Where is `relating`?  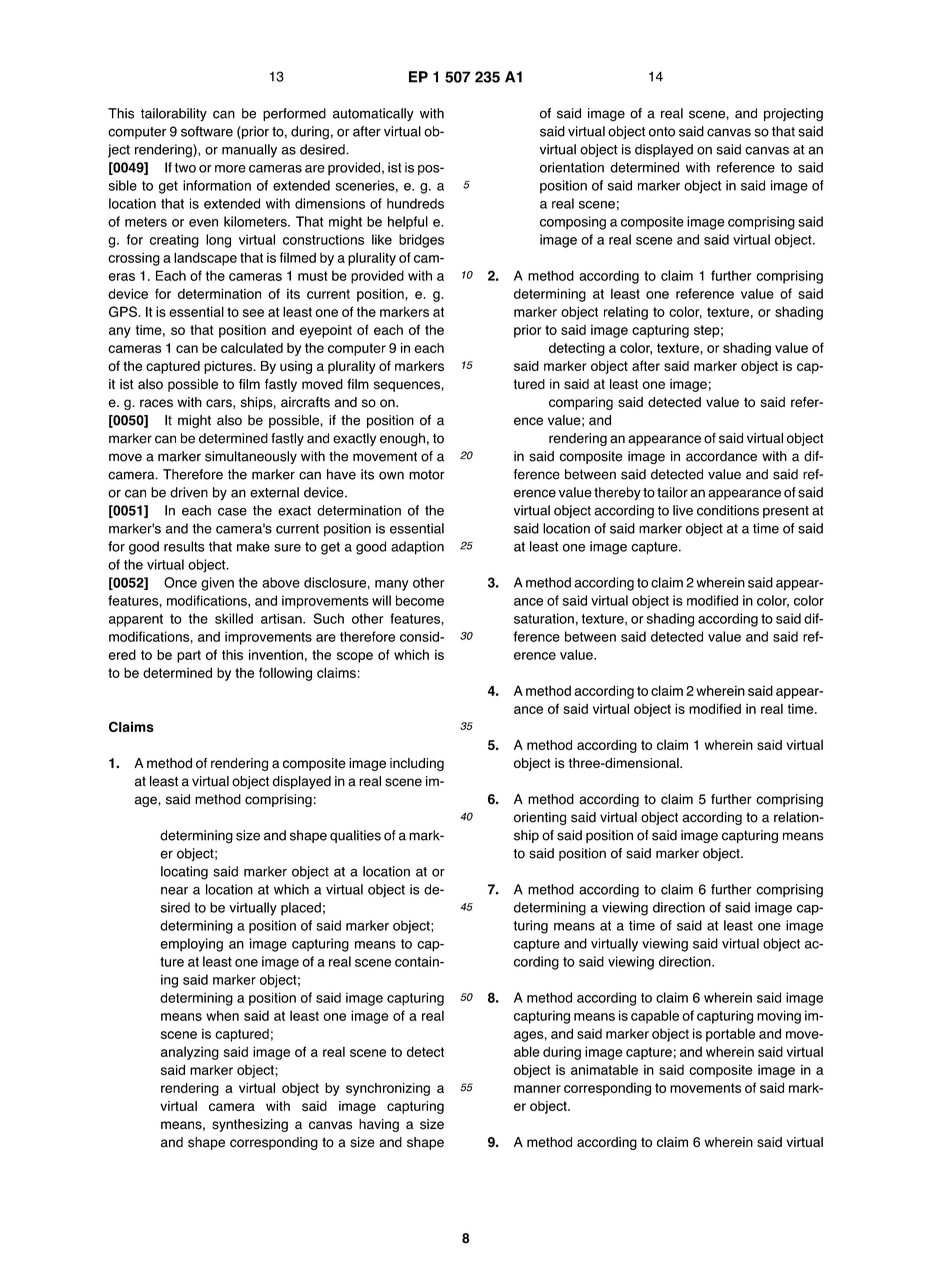
relating is located at coordinates (626, 313).
